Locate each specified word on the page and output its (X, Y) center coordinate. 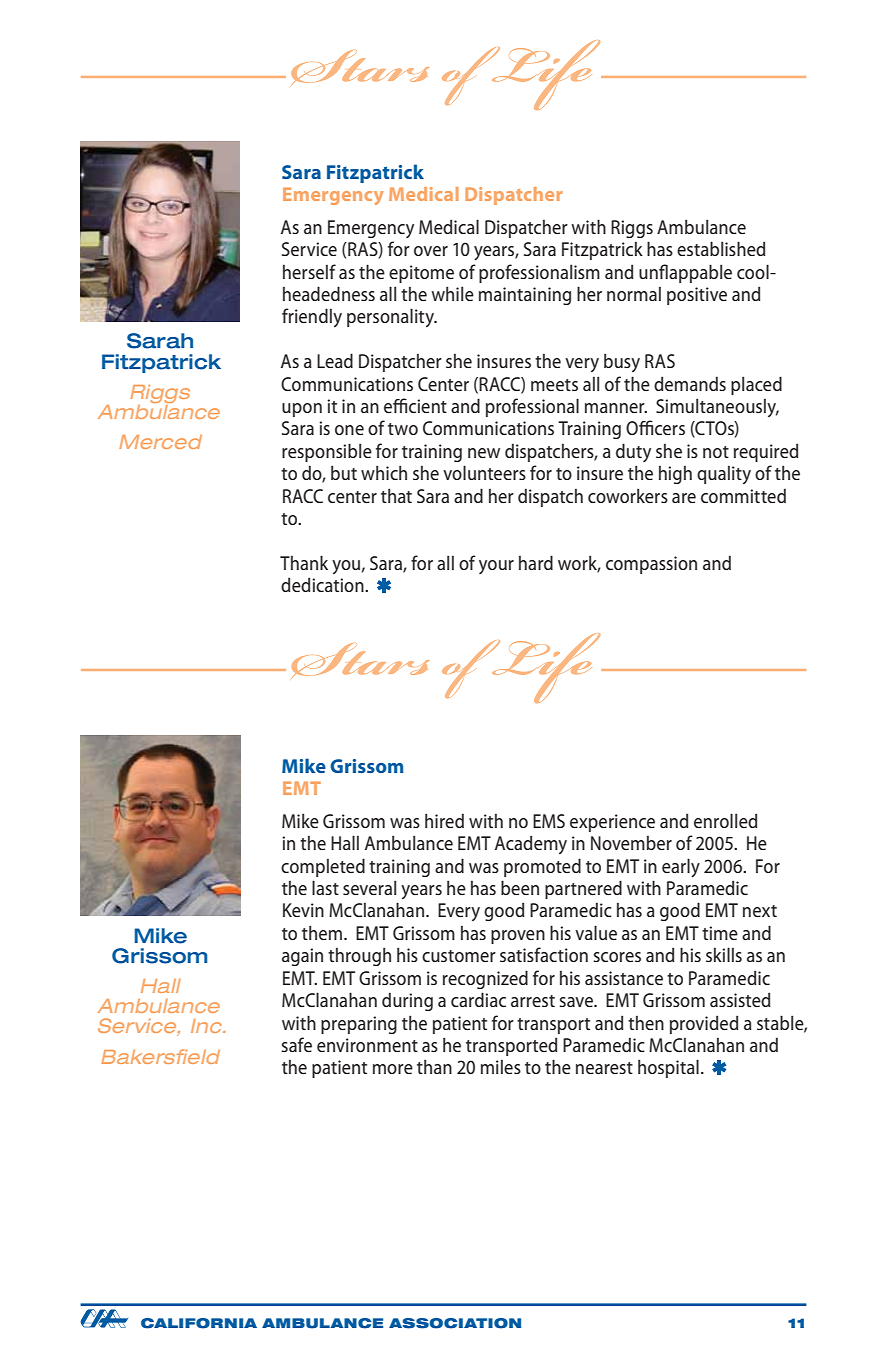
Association (455, 1323)
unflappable (685, 273)
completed (323, 867)
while (452, 293)
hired (444, 820)
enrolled (725, 820)
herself (309, 271)
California (199, 1323)
